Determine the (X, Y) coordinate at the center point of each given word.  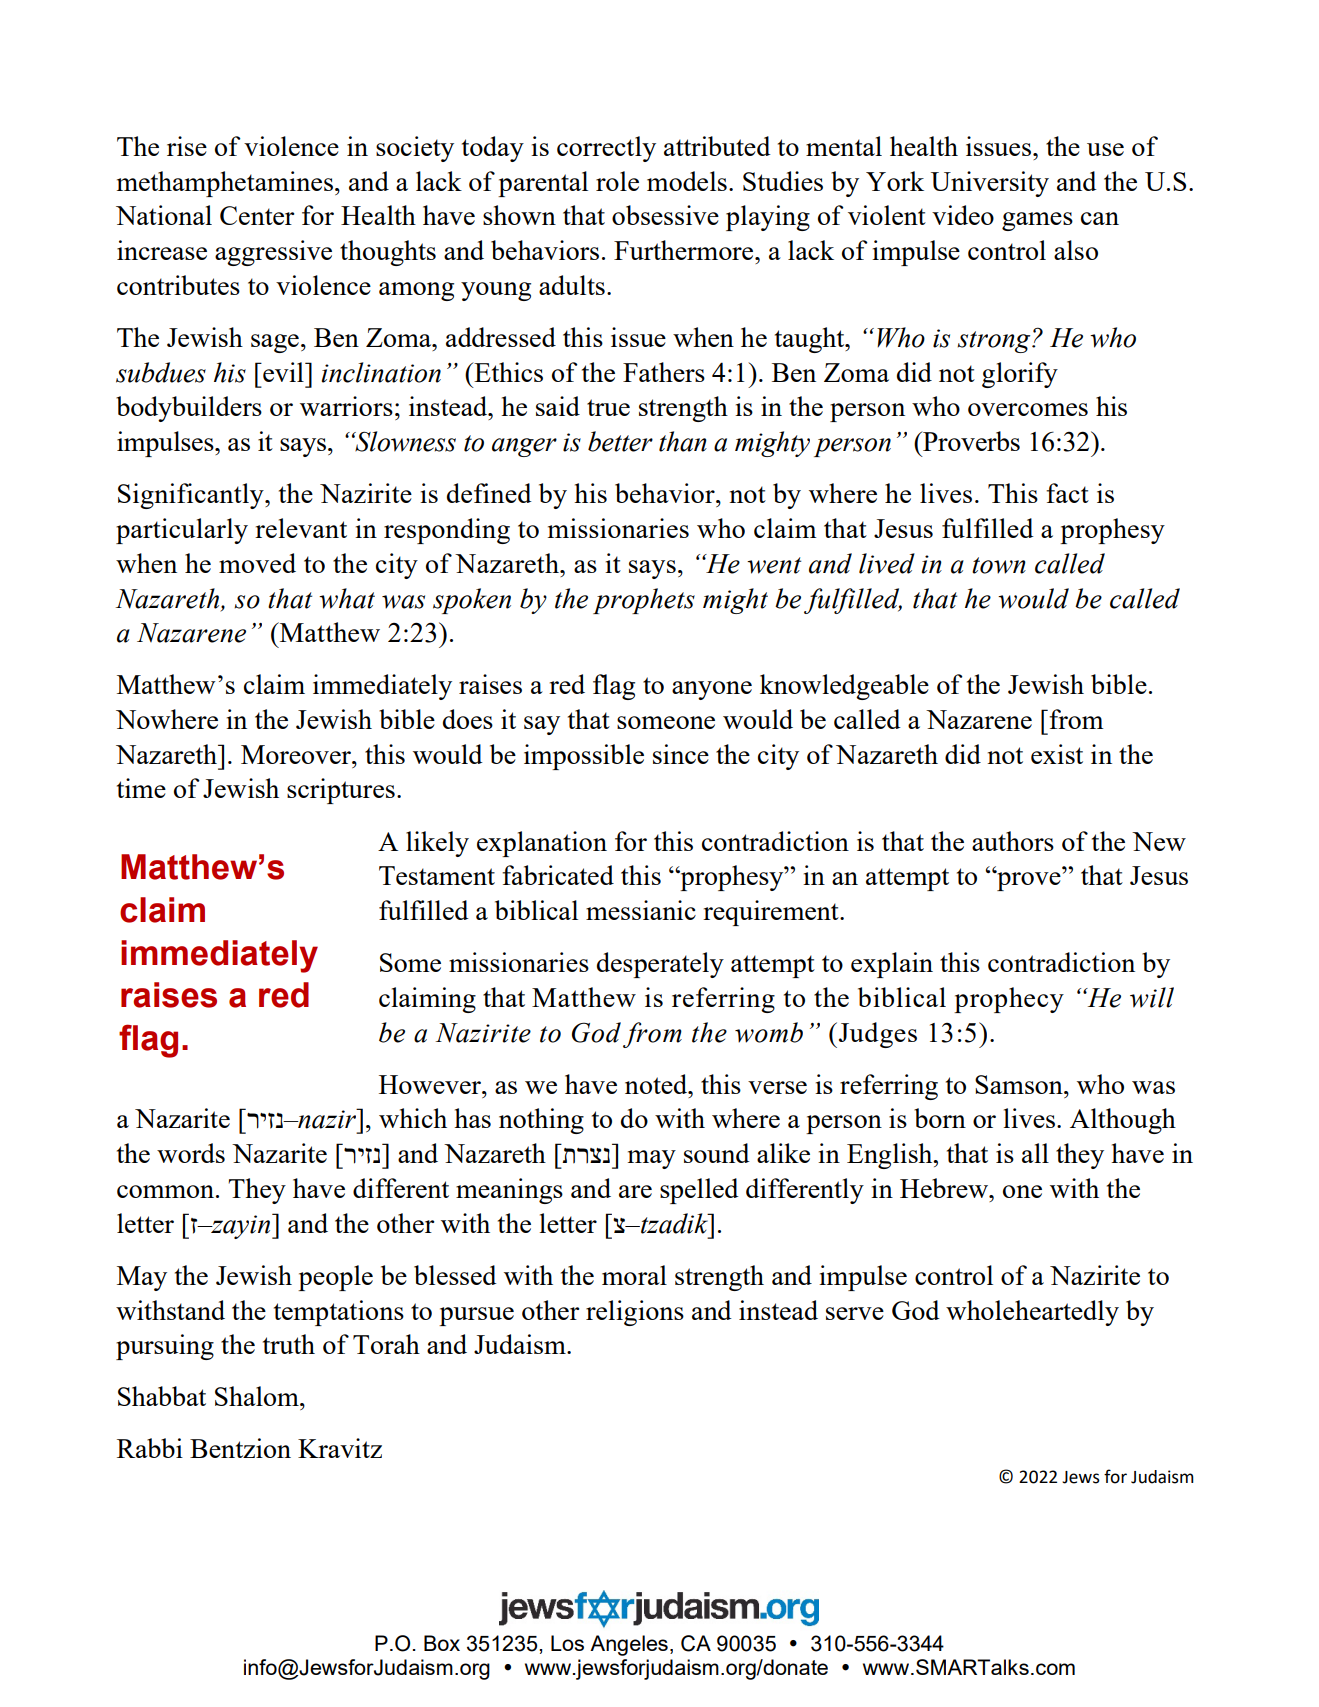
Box (442, 1643)
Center (257, 215)
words (191, 1153)
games (1037, 221)
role (617, 181)
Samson (1020, 1084)
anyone (712, 690)
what (347, 598)
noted (657, 1084)
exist (1057, 754)
